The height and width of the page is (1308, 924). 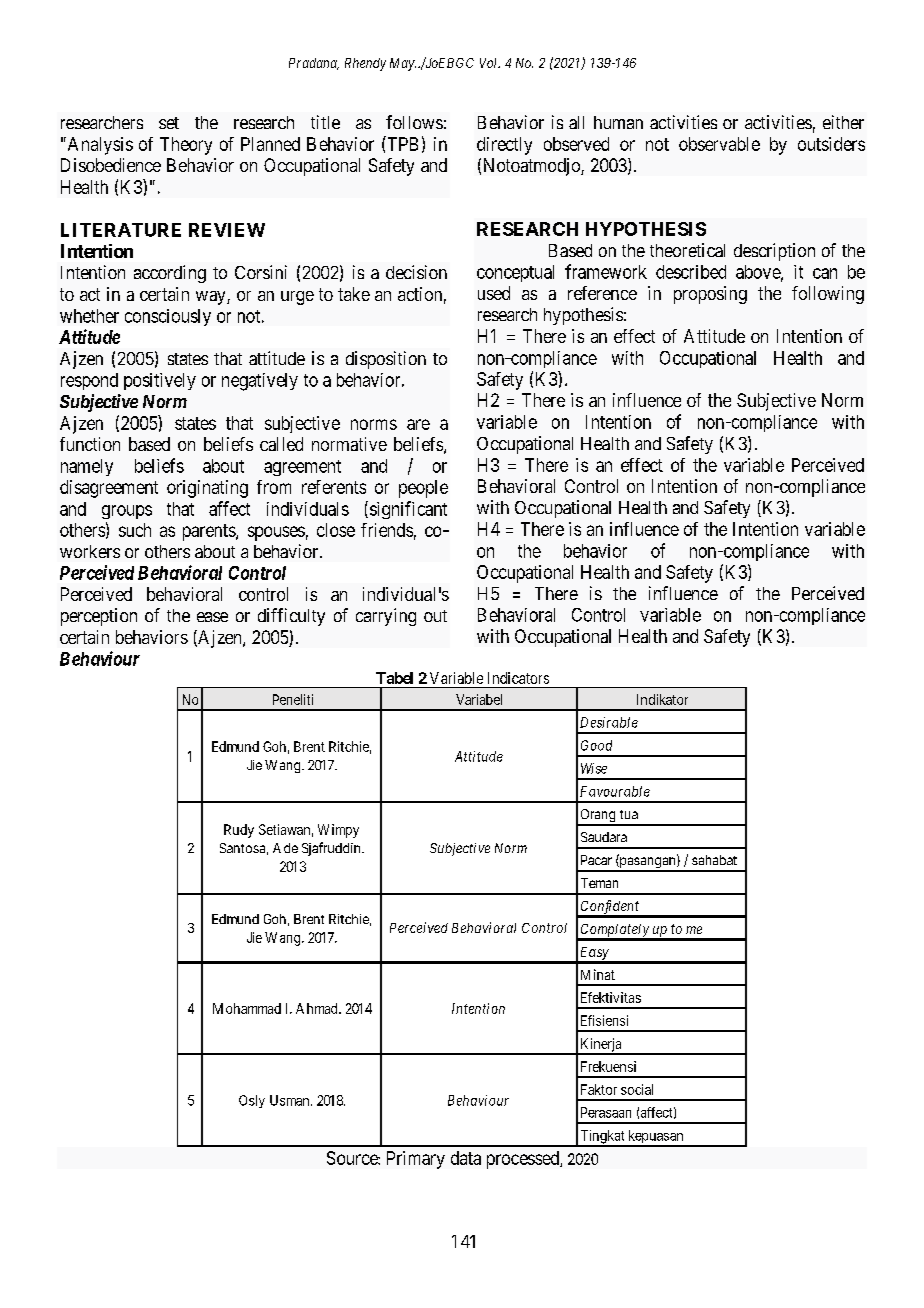 I want to click on Usman, so click(x=291, y=1100).
